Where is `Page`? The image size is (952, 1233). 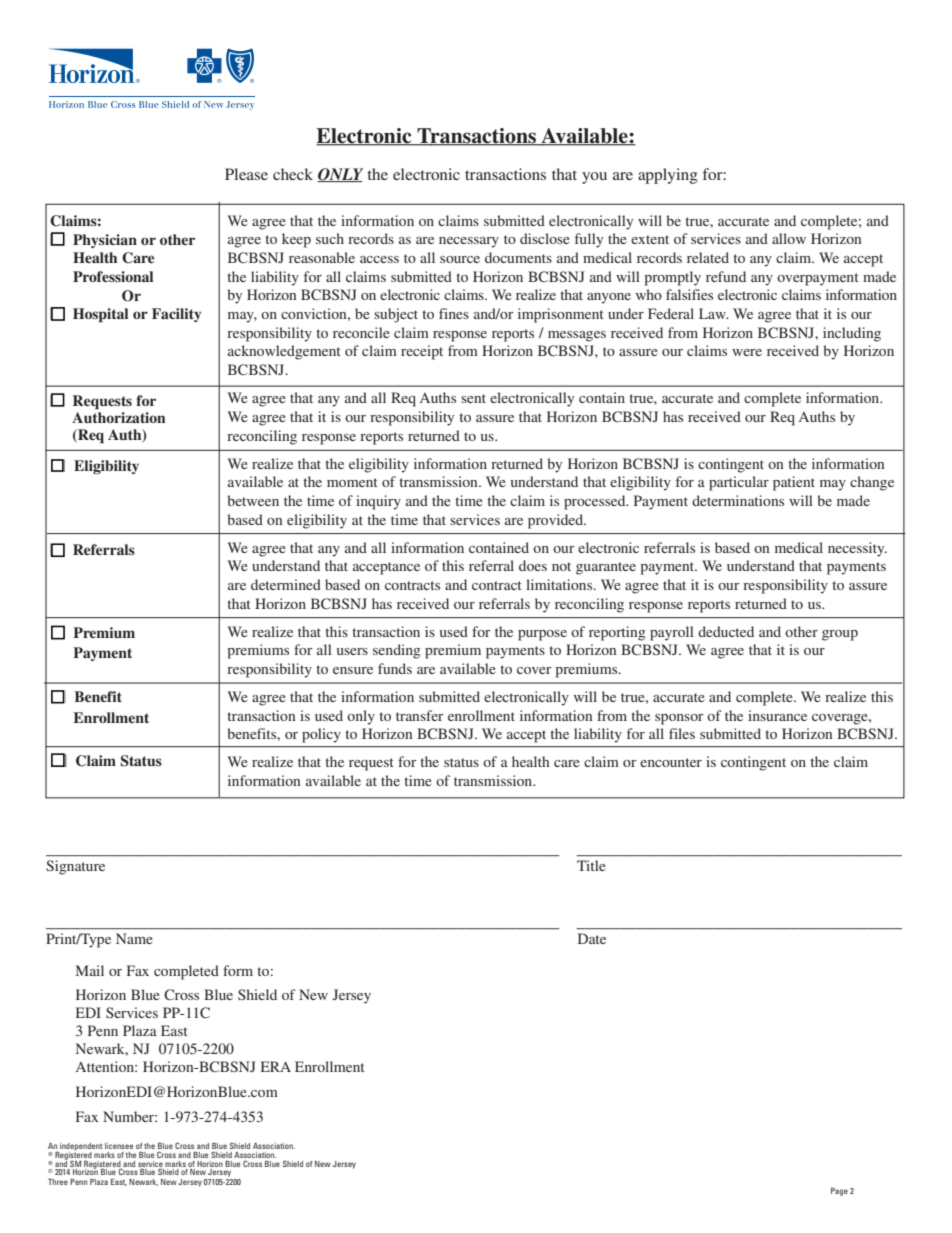
Page is located at coordinates (839, 1192).
